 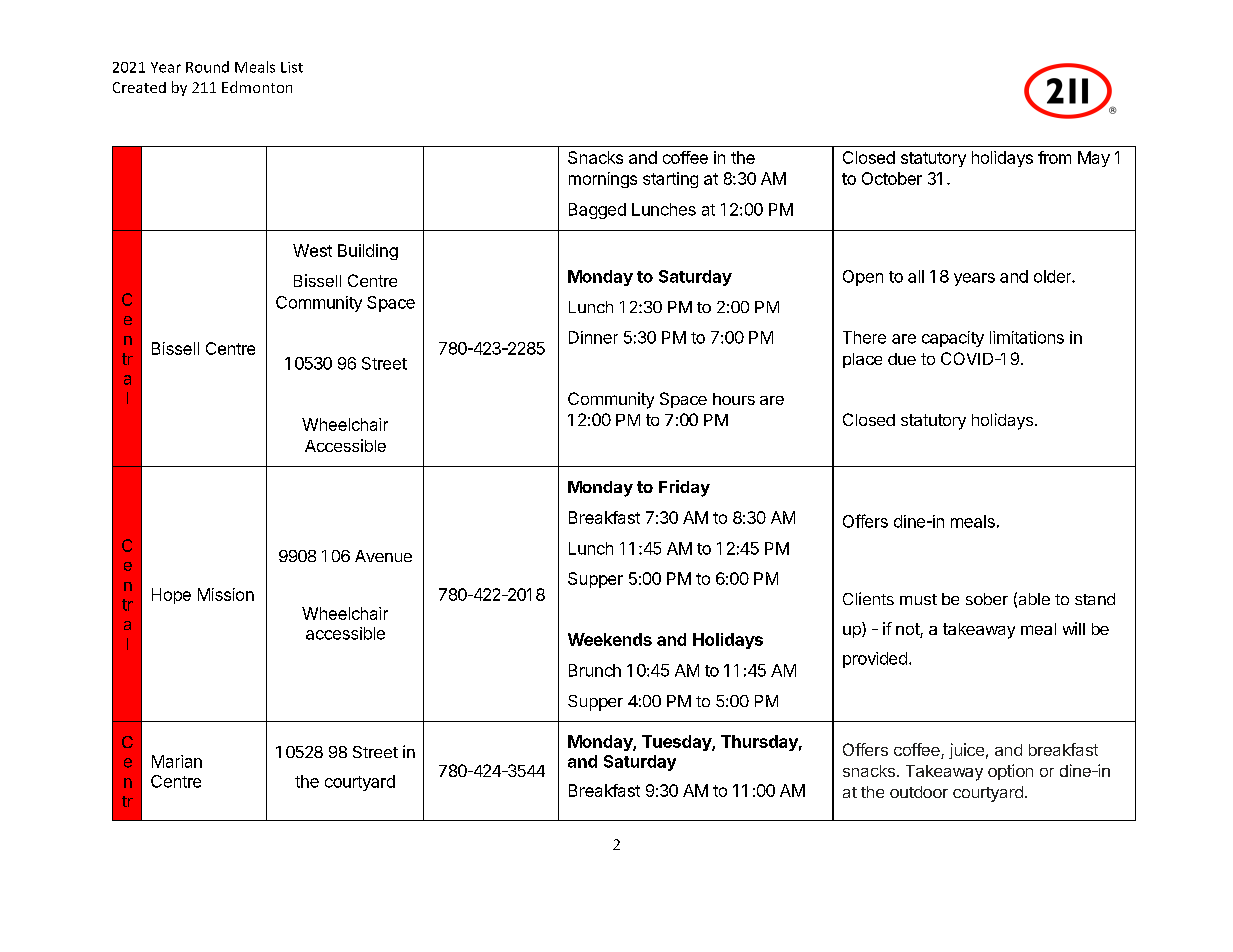 What do you see at coordinates (383, 556) in the screenshot?
I see `Avenue` at bounding box center [383, 556].
